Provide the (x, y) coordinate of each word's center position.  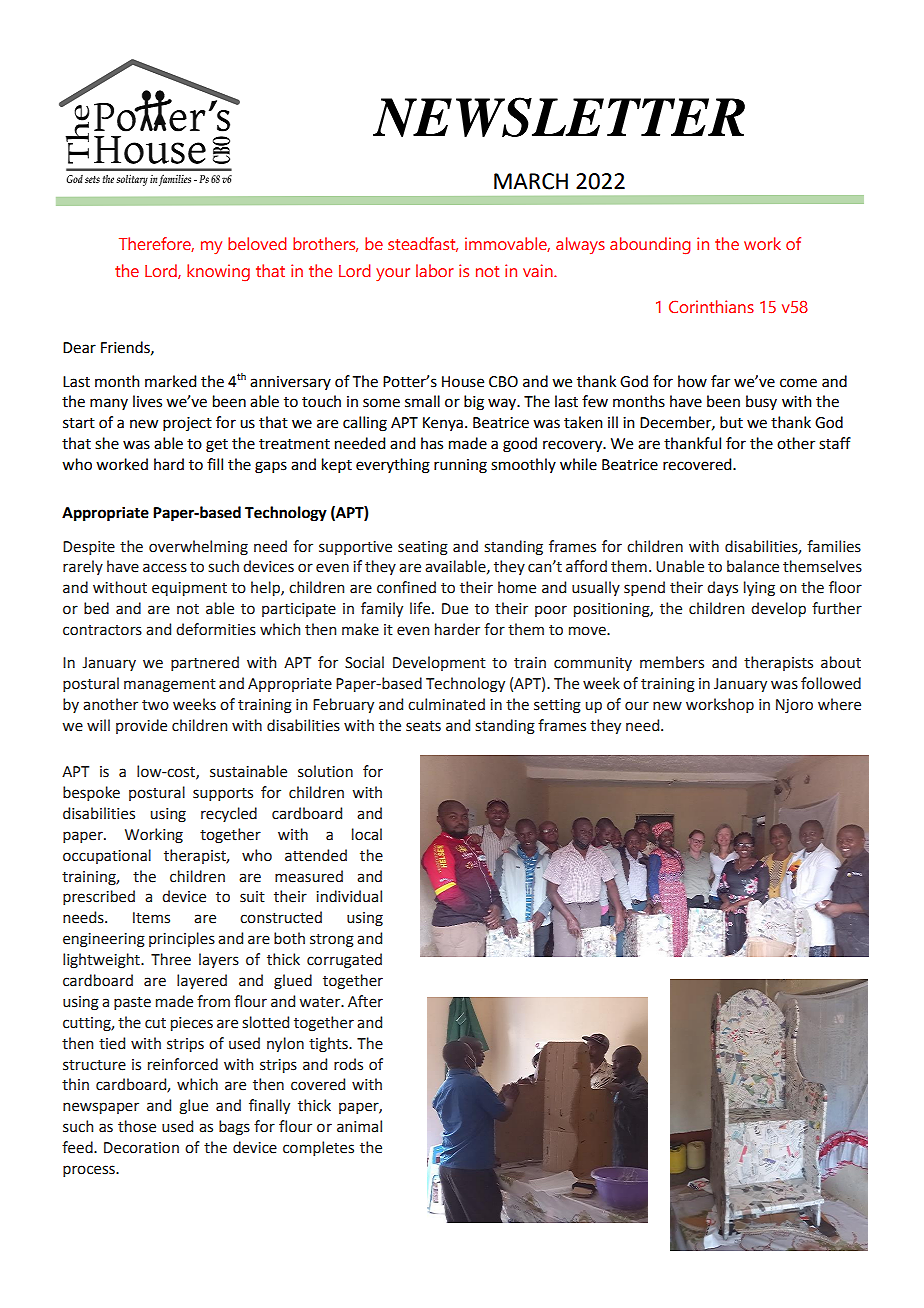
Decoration (141, 1148)
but (731, 422)
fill (215, 464)
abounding (650, 246)
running (460, 466)
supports (223, 794)
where (839, 704)
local (367, 834)
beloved (257, 243)
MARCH (531, 181)
